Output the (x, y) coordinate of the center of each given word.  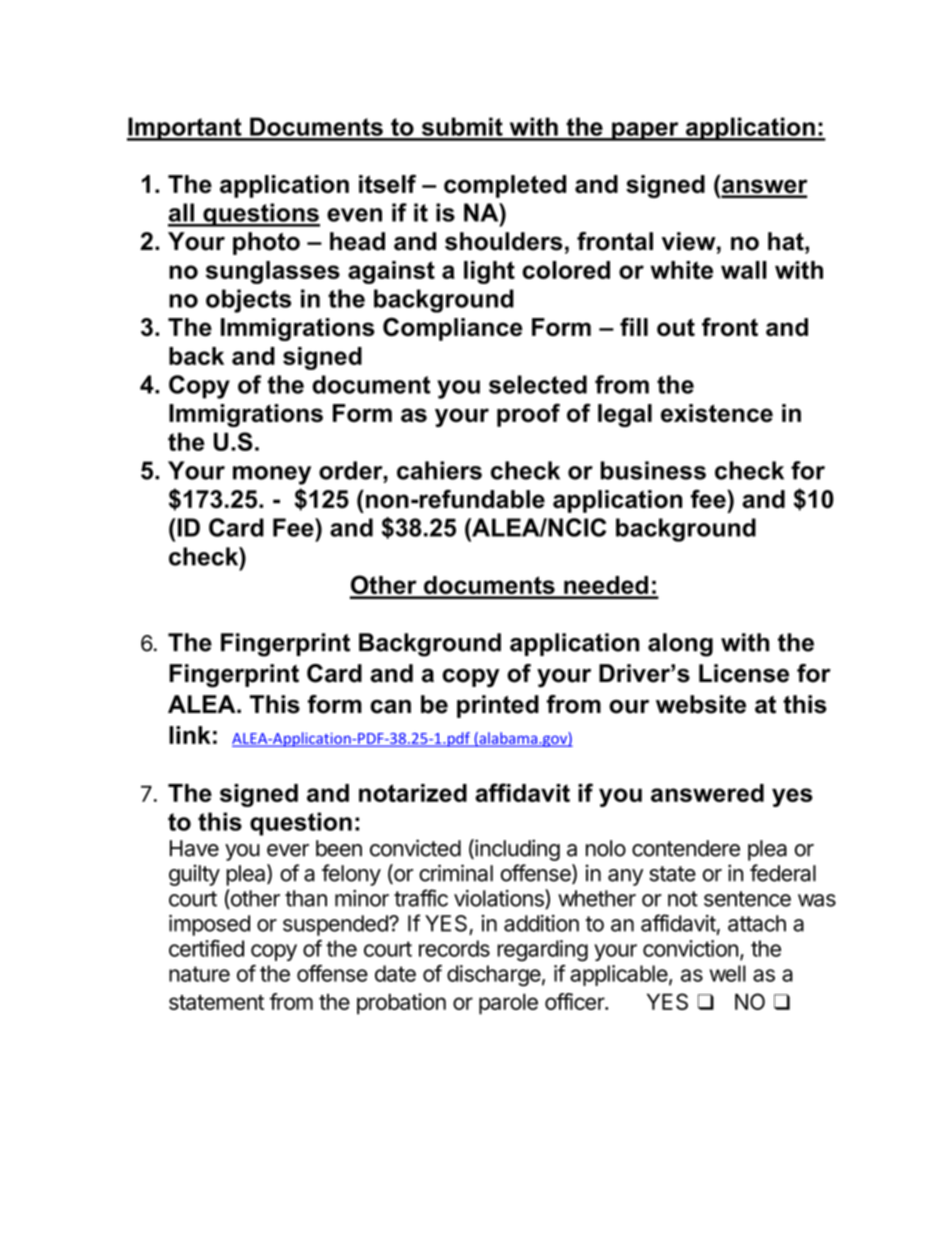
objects (248, 301)
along (680, 645)
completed (505, 186)
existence (717, 413)
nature (199, 974)
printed (498, 706)
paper (645, 131)
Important (185, 129)
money (272, 475)
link (190, 735)
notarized (413, 793)
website (701, 704)
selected (538, 384)
